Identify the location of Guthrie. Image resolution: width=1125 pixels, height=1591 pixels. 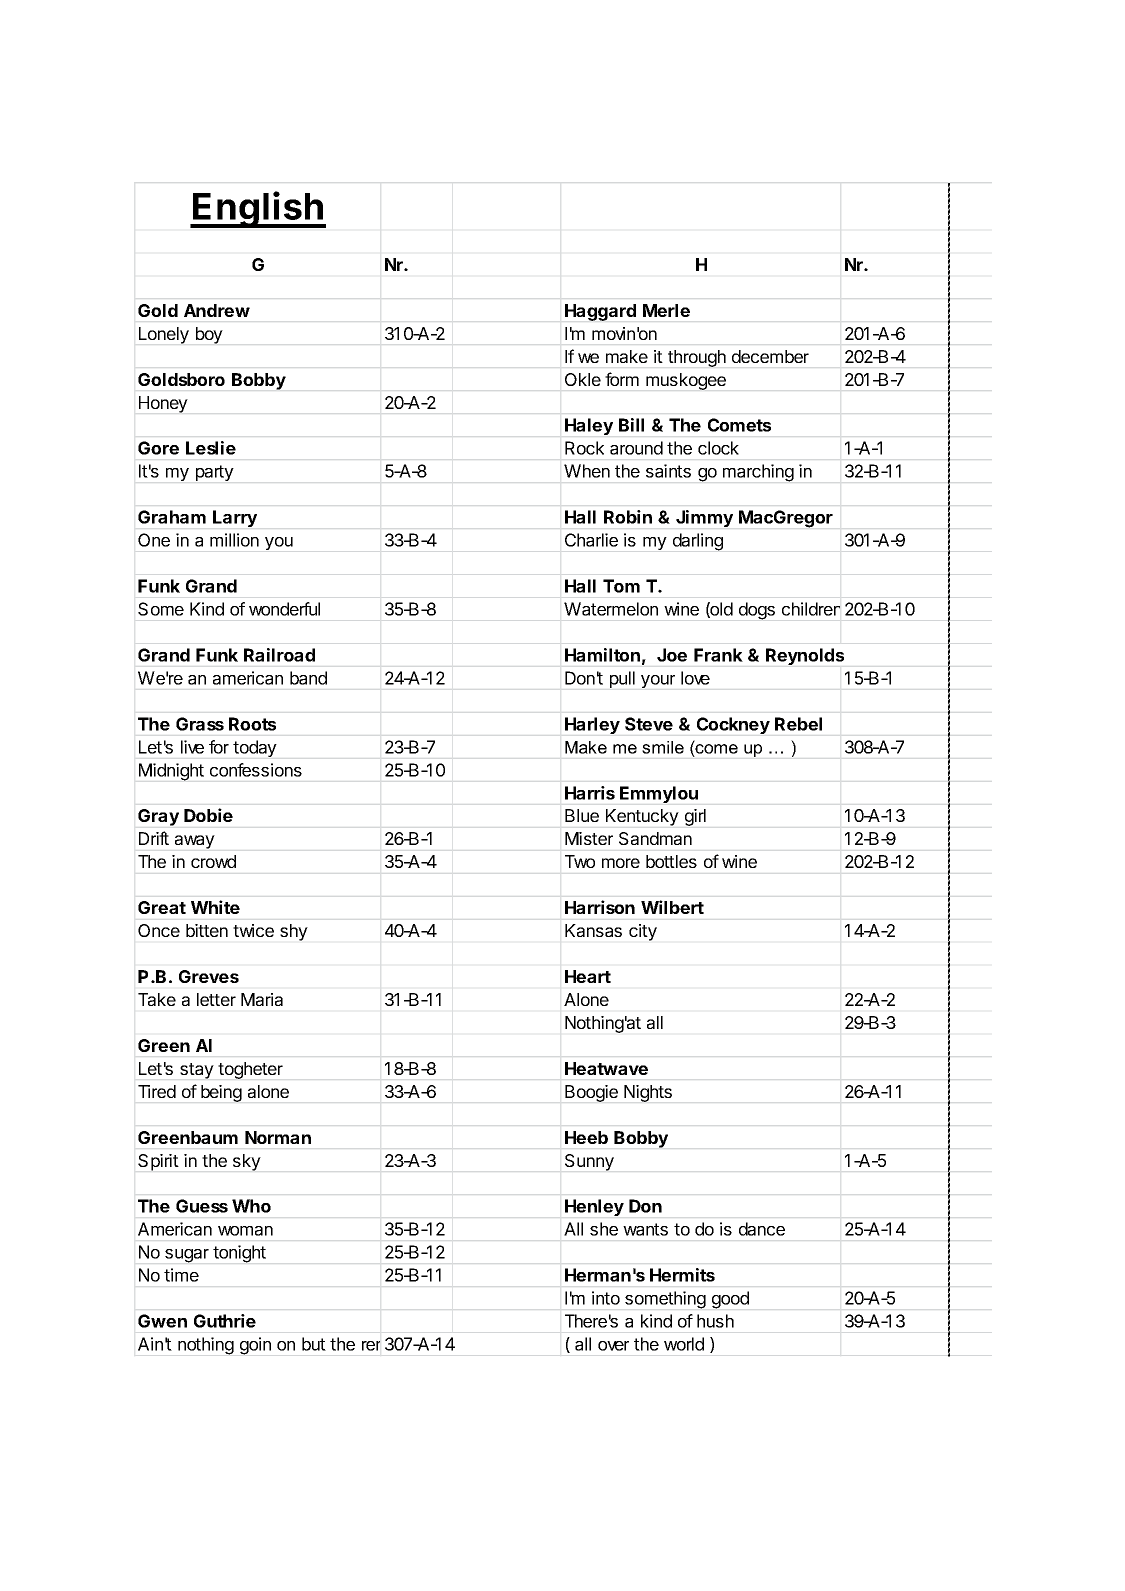
(225, 1321).
